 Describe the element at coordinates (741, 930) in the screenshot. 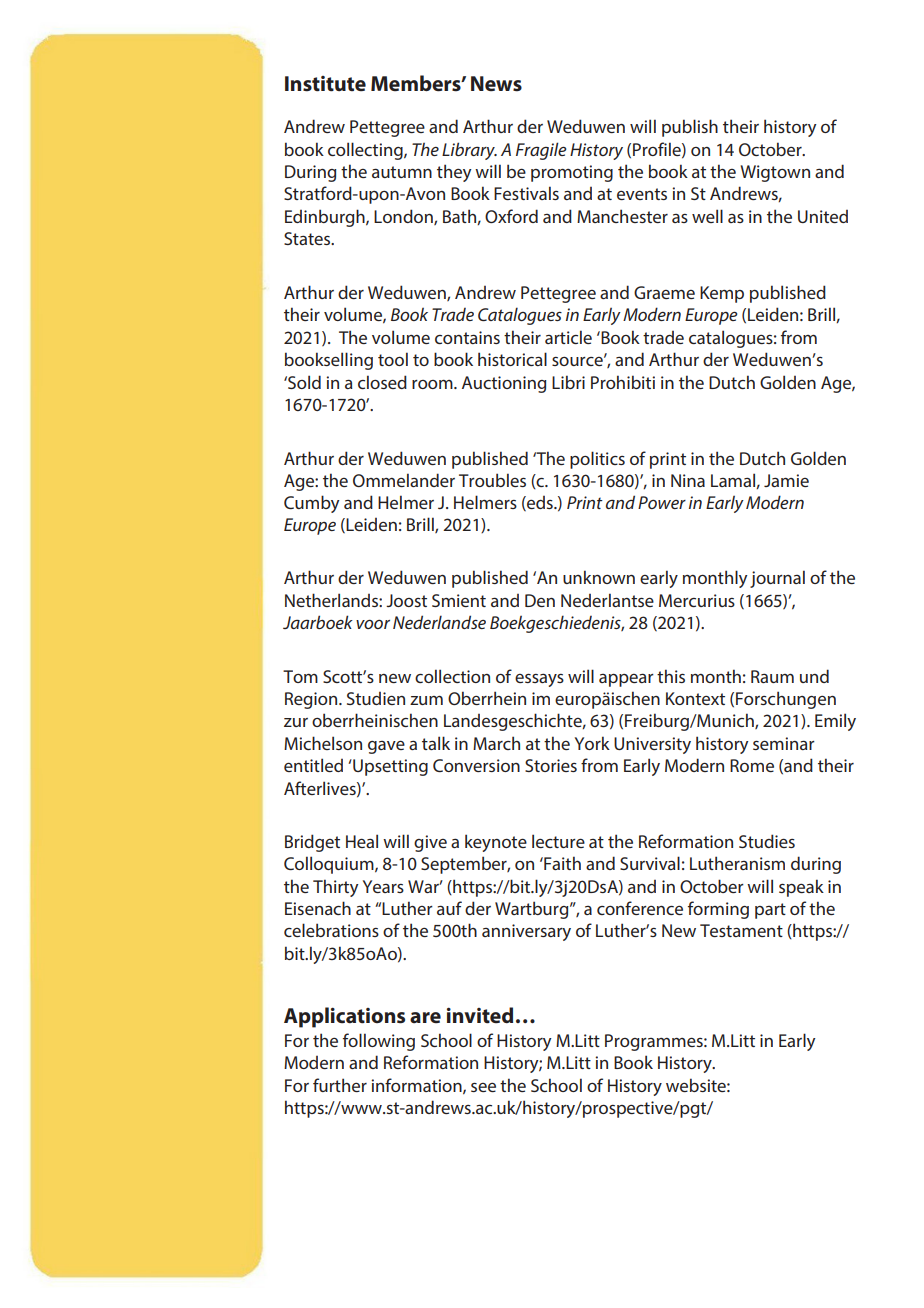

I see `Testament` at that location.
